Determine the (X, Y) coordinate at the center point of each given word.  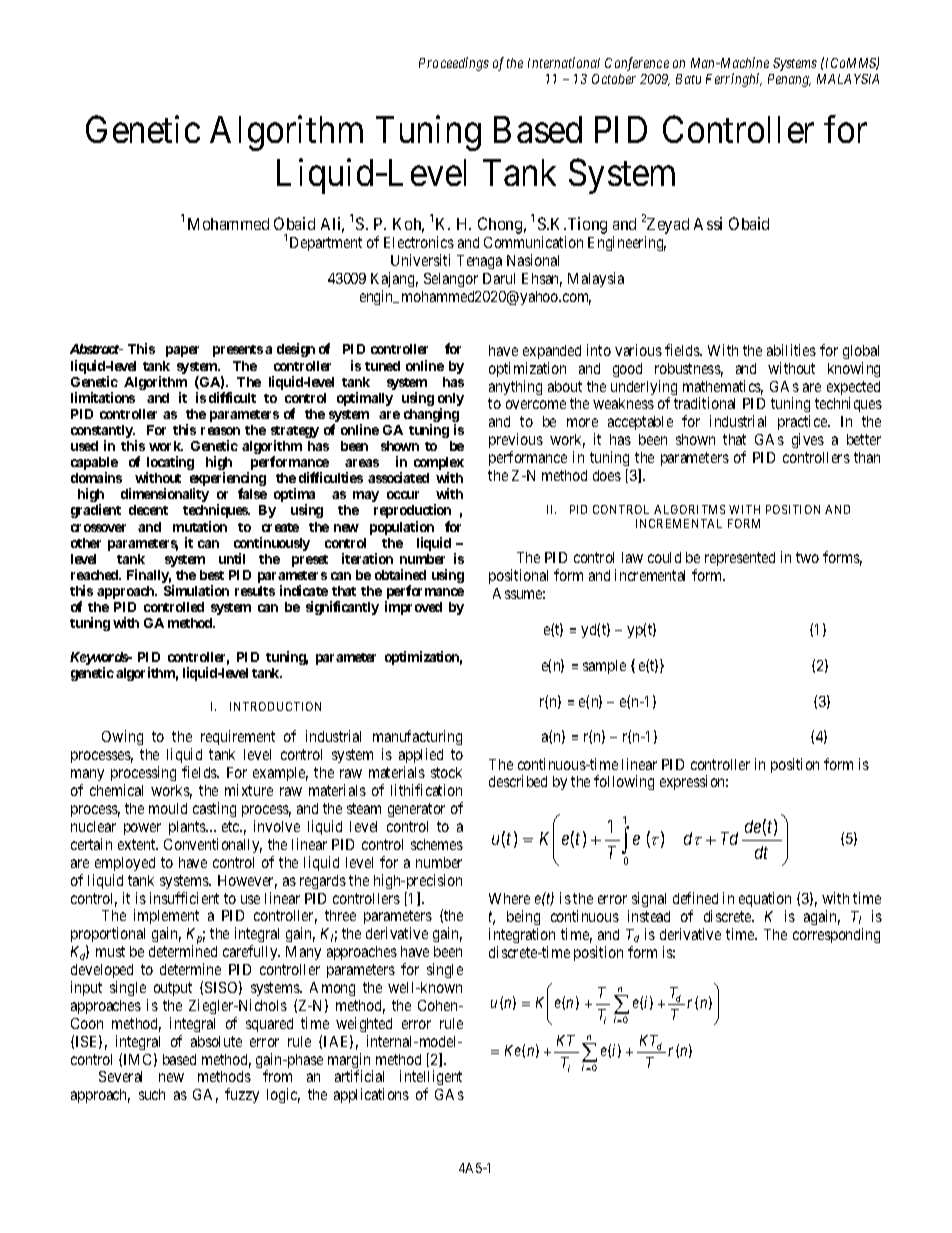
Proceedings (454, 64)
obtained (400, 574)
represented (740, 559)
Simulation (196, 590)
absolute (216, 1041)
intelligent (431, 1079)
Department (326, 244)
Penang (789, 80)
